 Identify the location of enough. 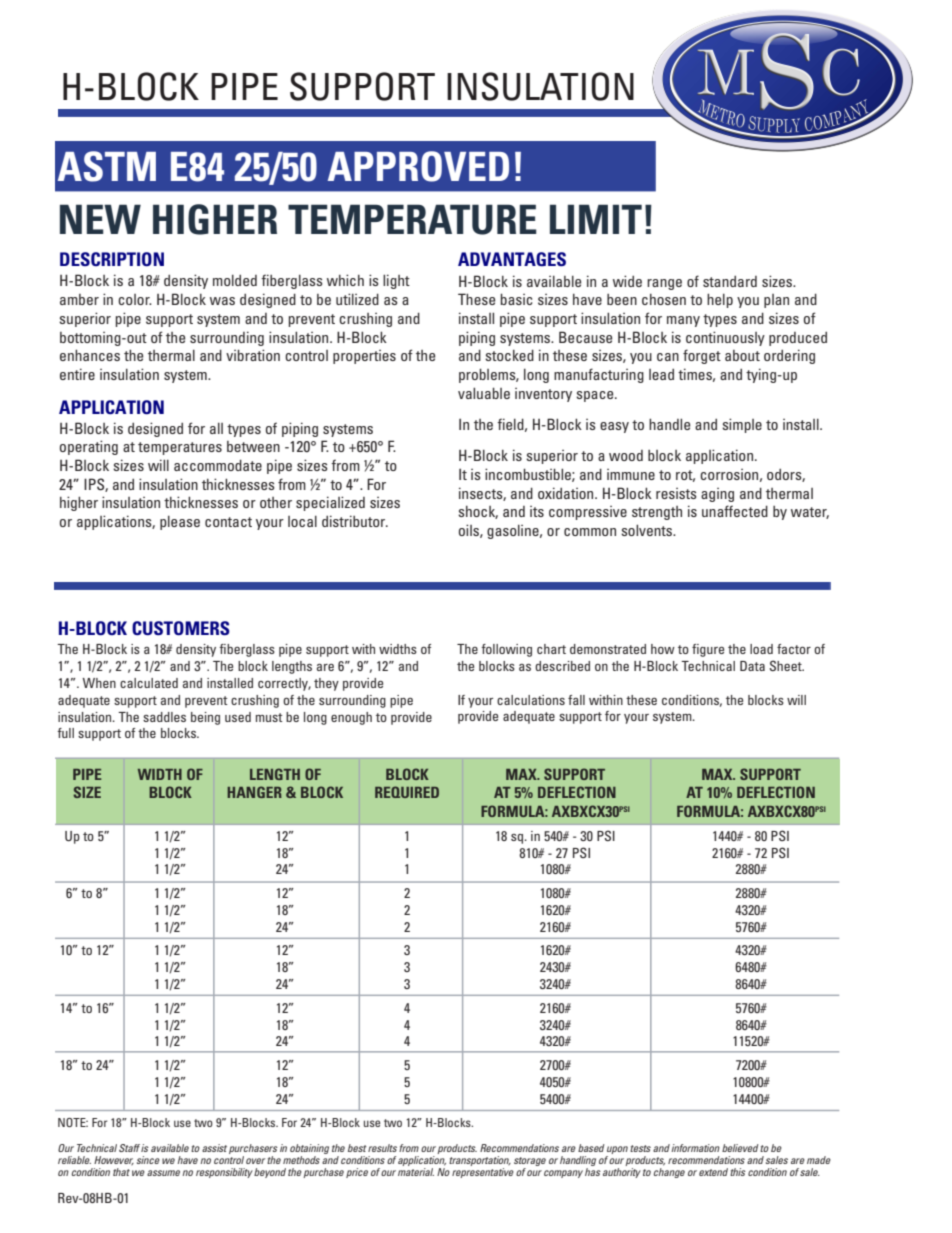
(351, 718).
